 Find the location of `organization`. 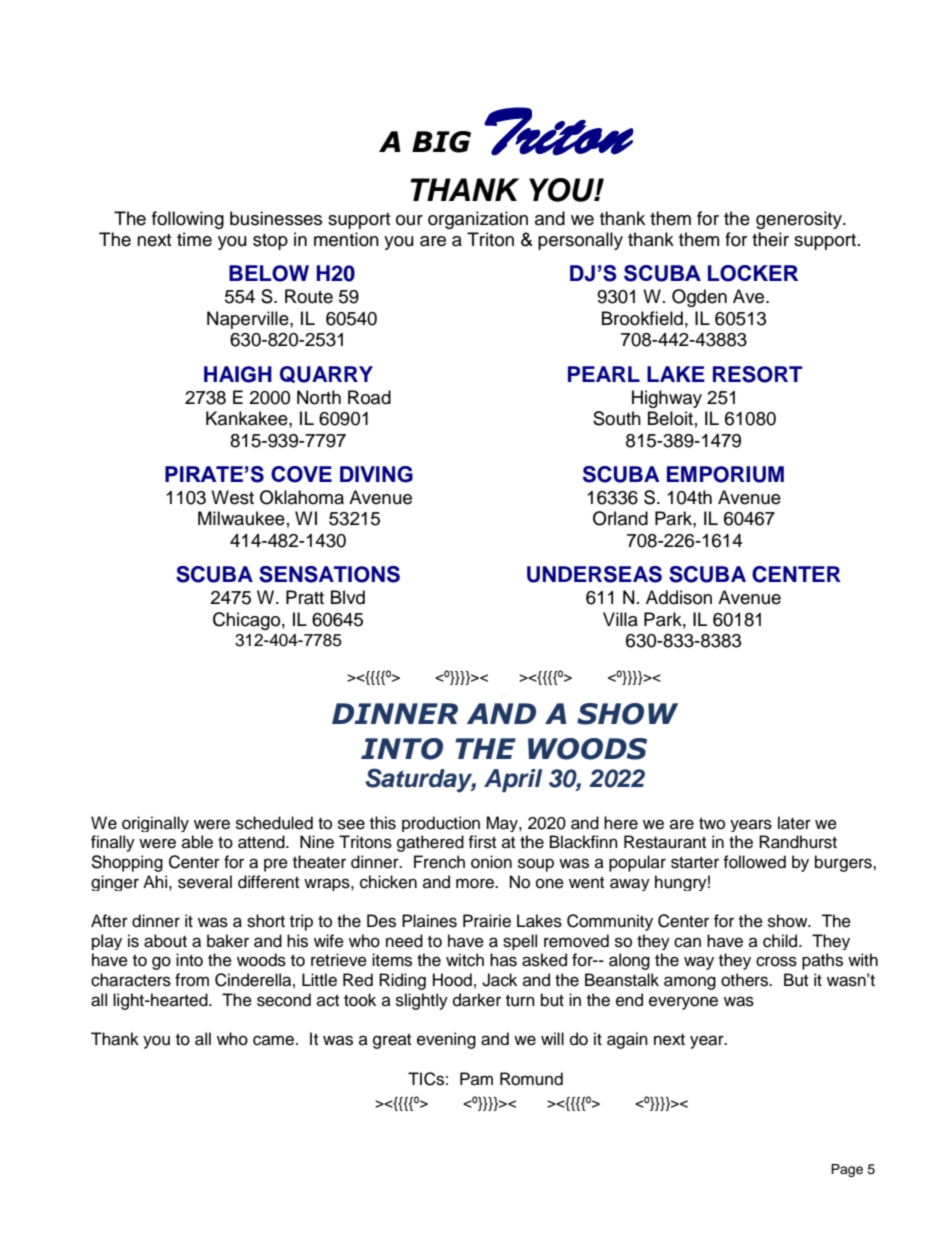

organization is located at coordinates (478, 220).
